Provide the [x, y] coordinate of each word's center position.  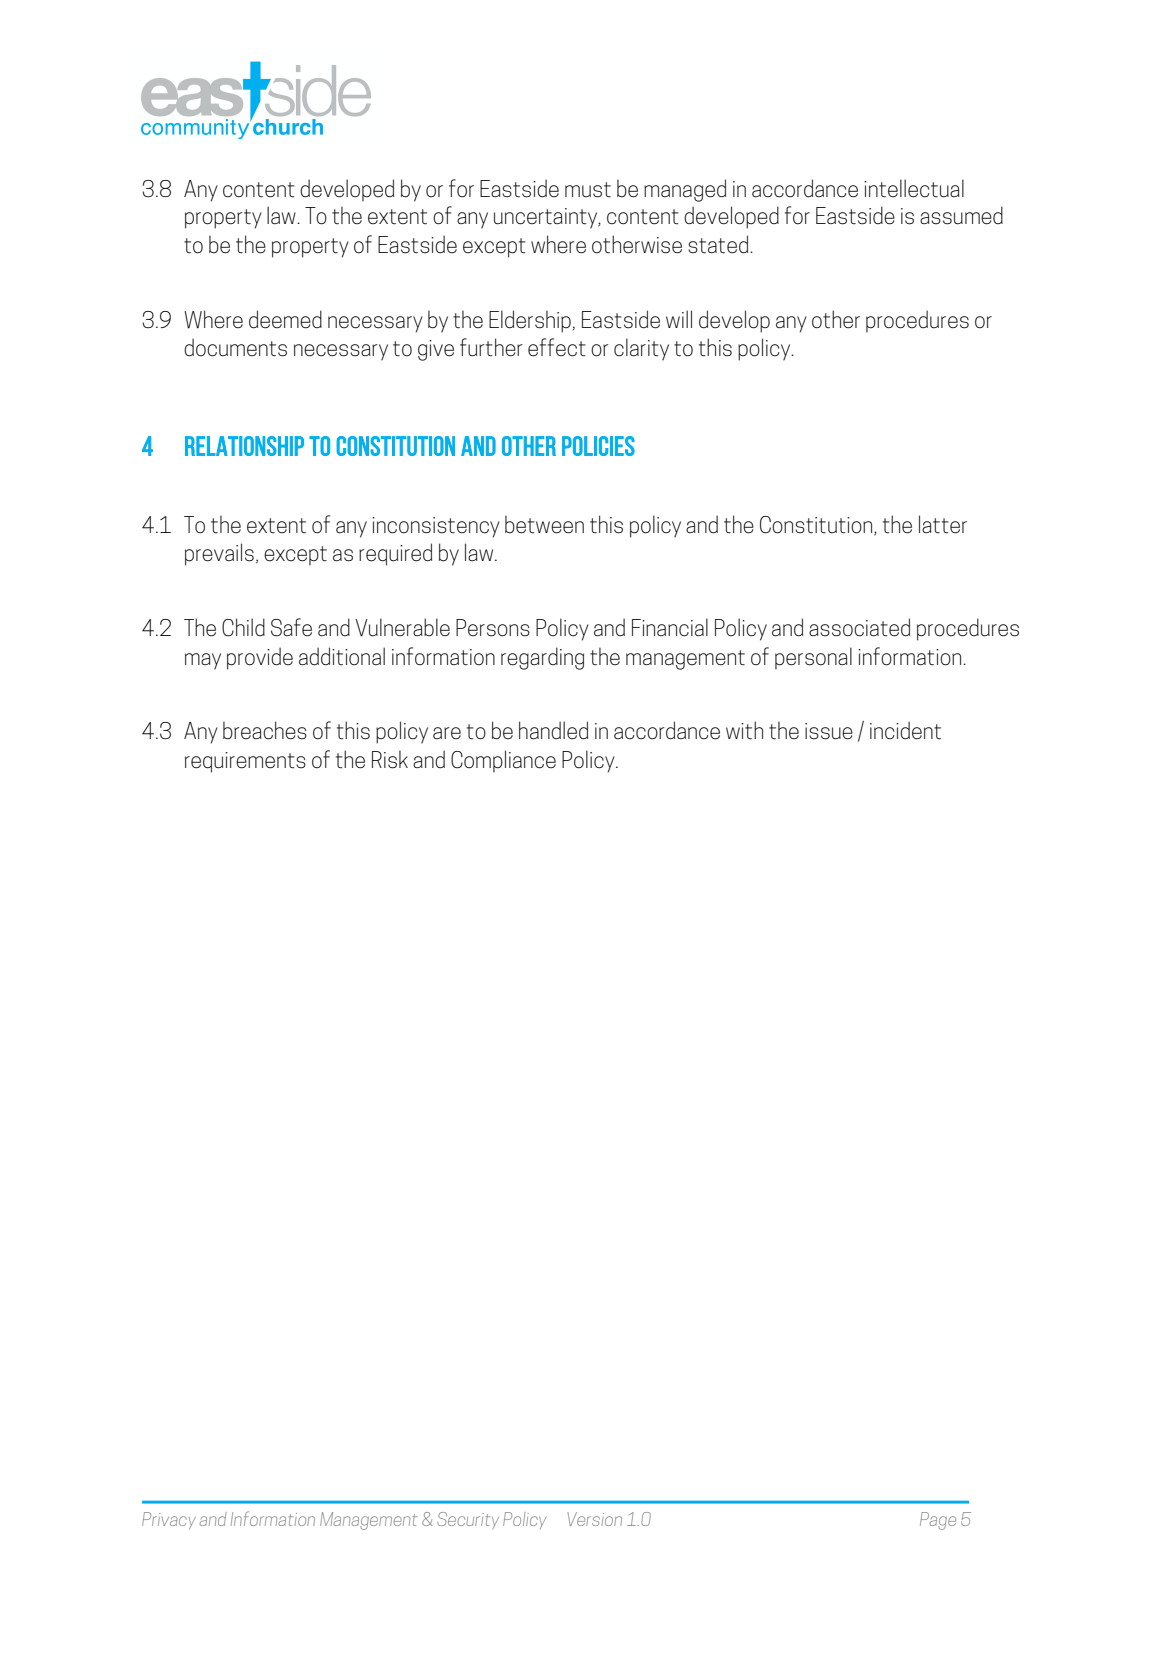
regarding [542, 658]
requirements [245, 762]
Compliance [503, 761]
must [588, 190]
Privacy [169, 1520]
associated [859, 627]
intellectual [914, 188]
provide [260, 658]
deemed [285, 319]
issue [829, 731]
